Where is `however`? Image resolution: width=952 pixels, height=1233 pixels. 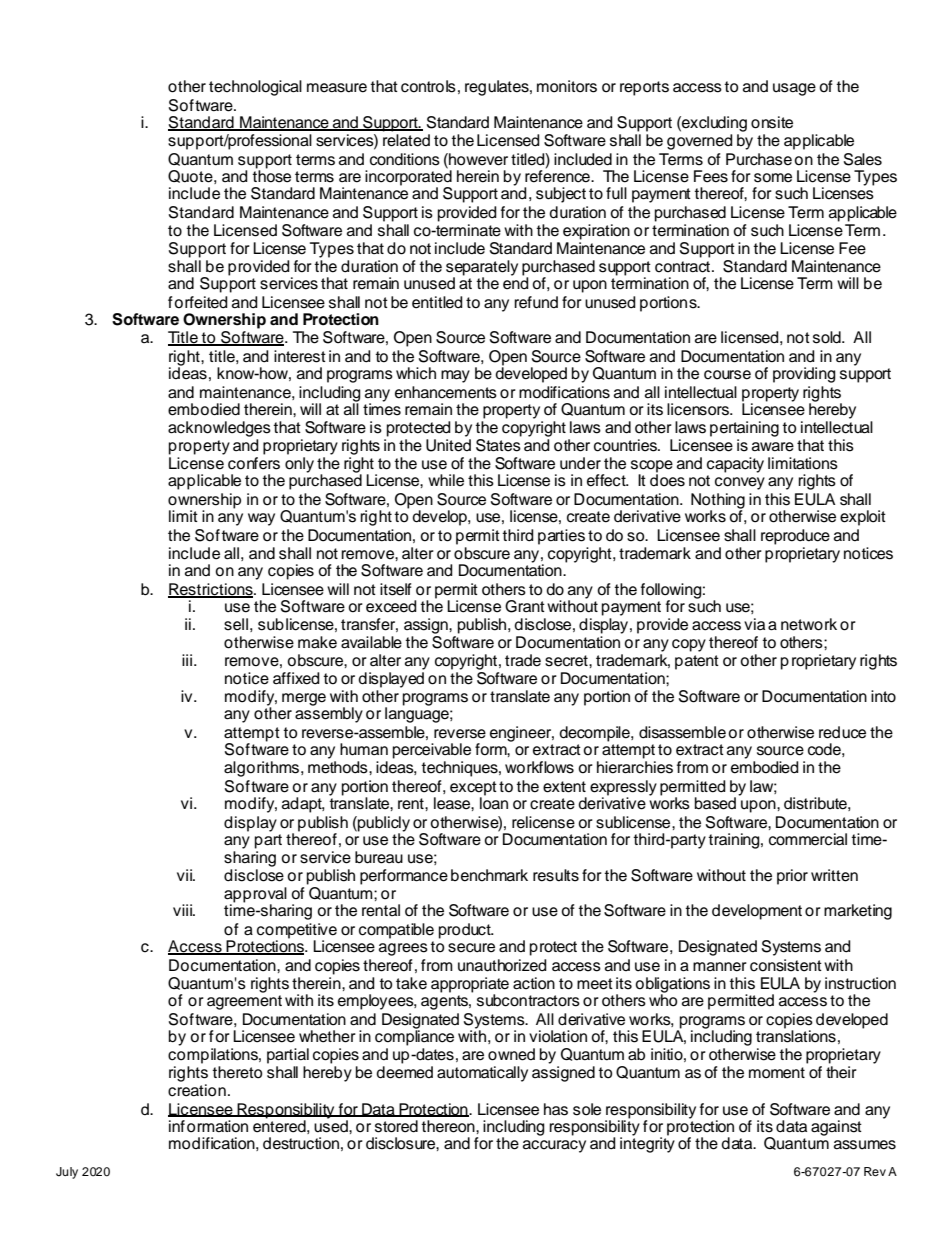
however is located at coordinates (477, 159).
